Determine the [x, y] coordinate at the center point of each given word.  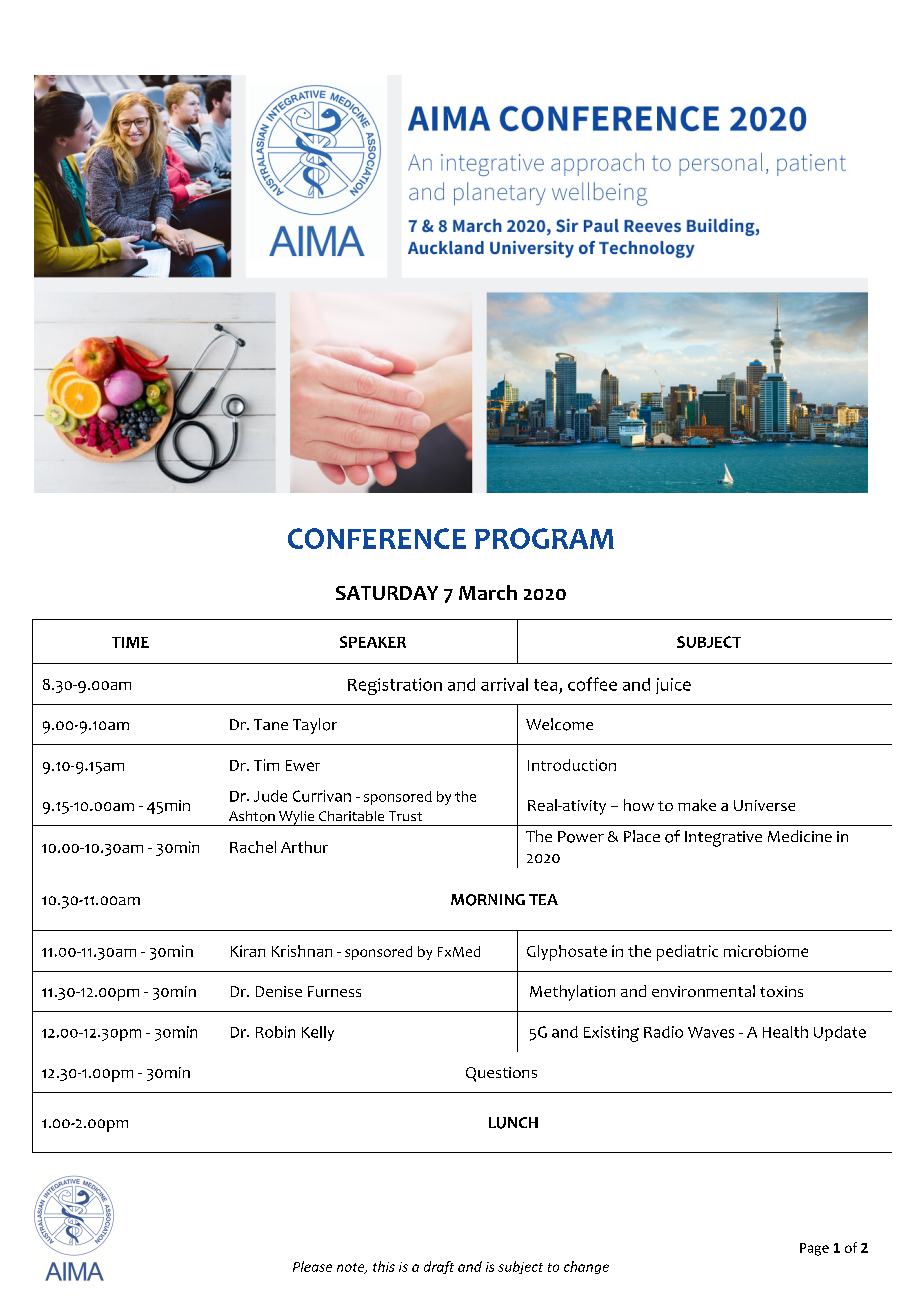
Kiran [248, 951]
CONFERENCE [377, 538]
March [488, 592]
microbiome [766, 951]
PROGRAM [544, 538]
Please [312, 1266]
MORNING [488, 900]
